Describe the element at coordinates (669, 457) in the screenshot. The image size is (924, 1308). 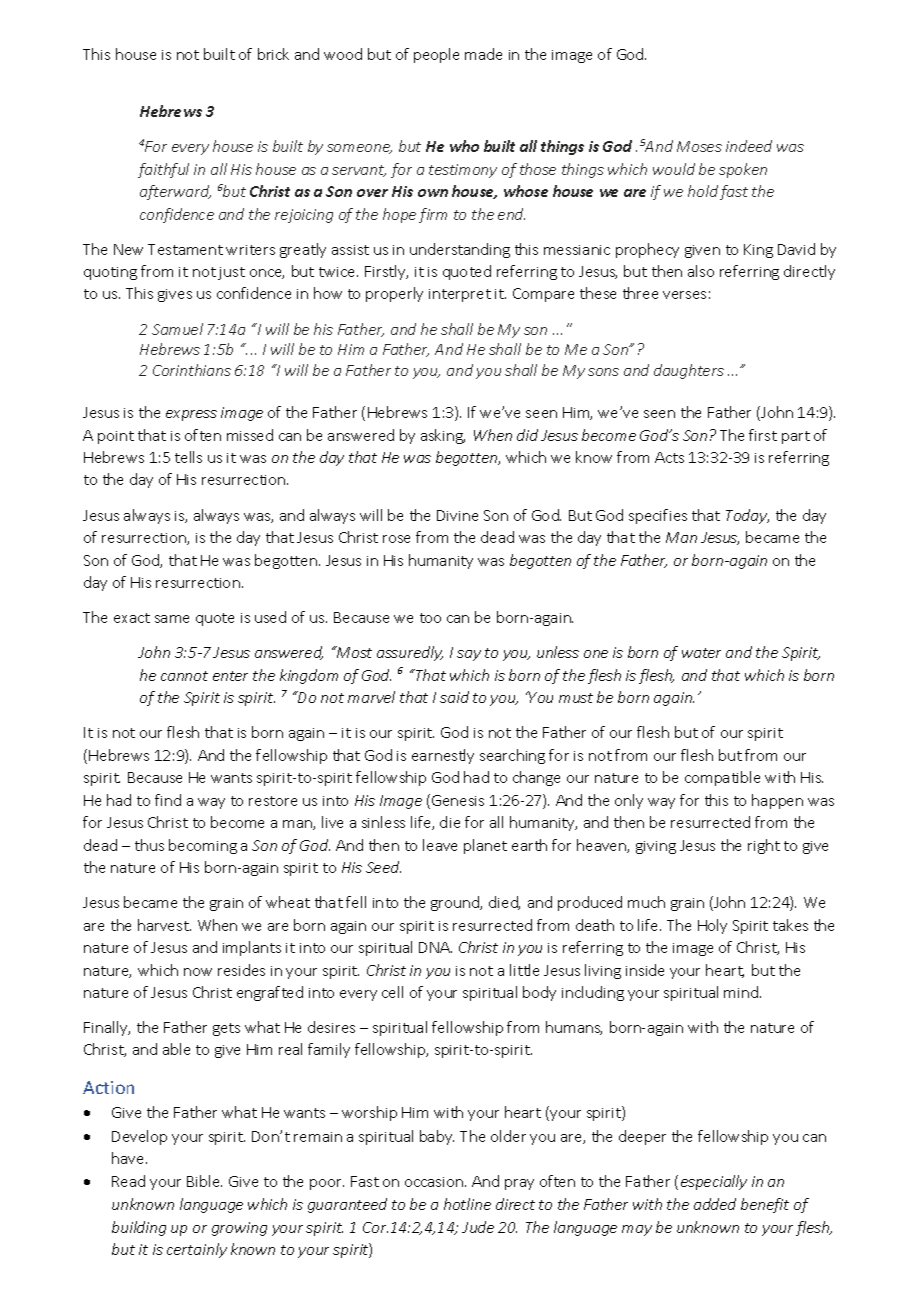
I see `Acts` at that location.
